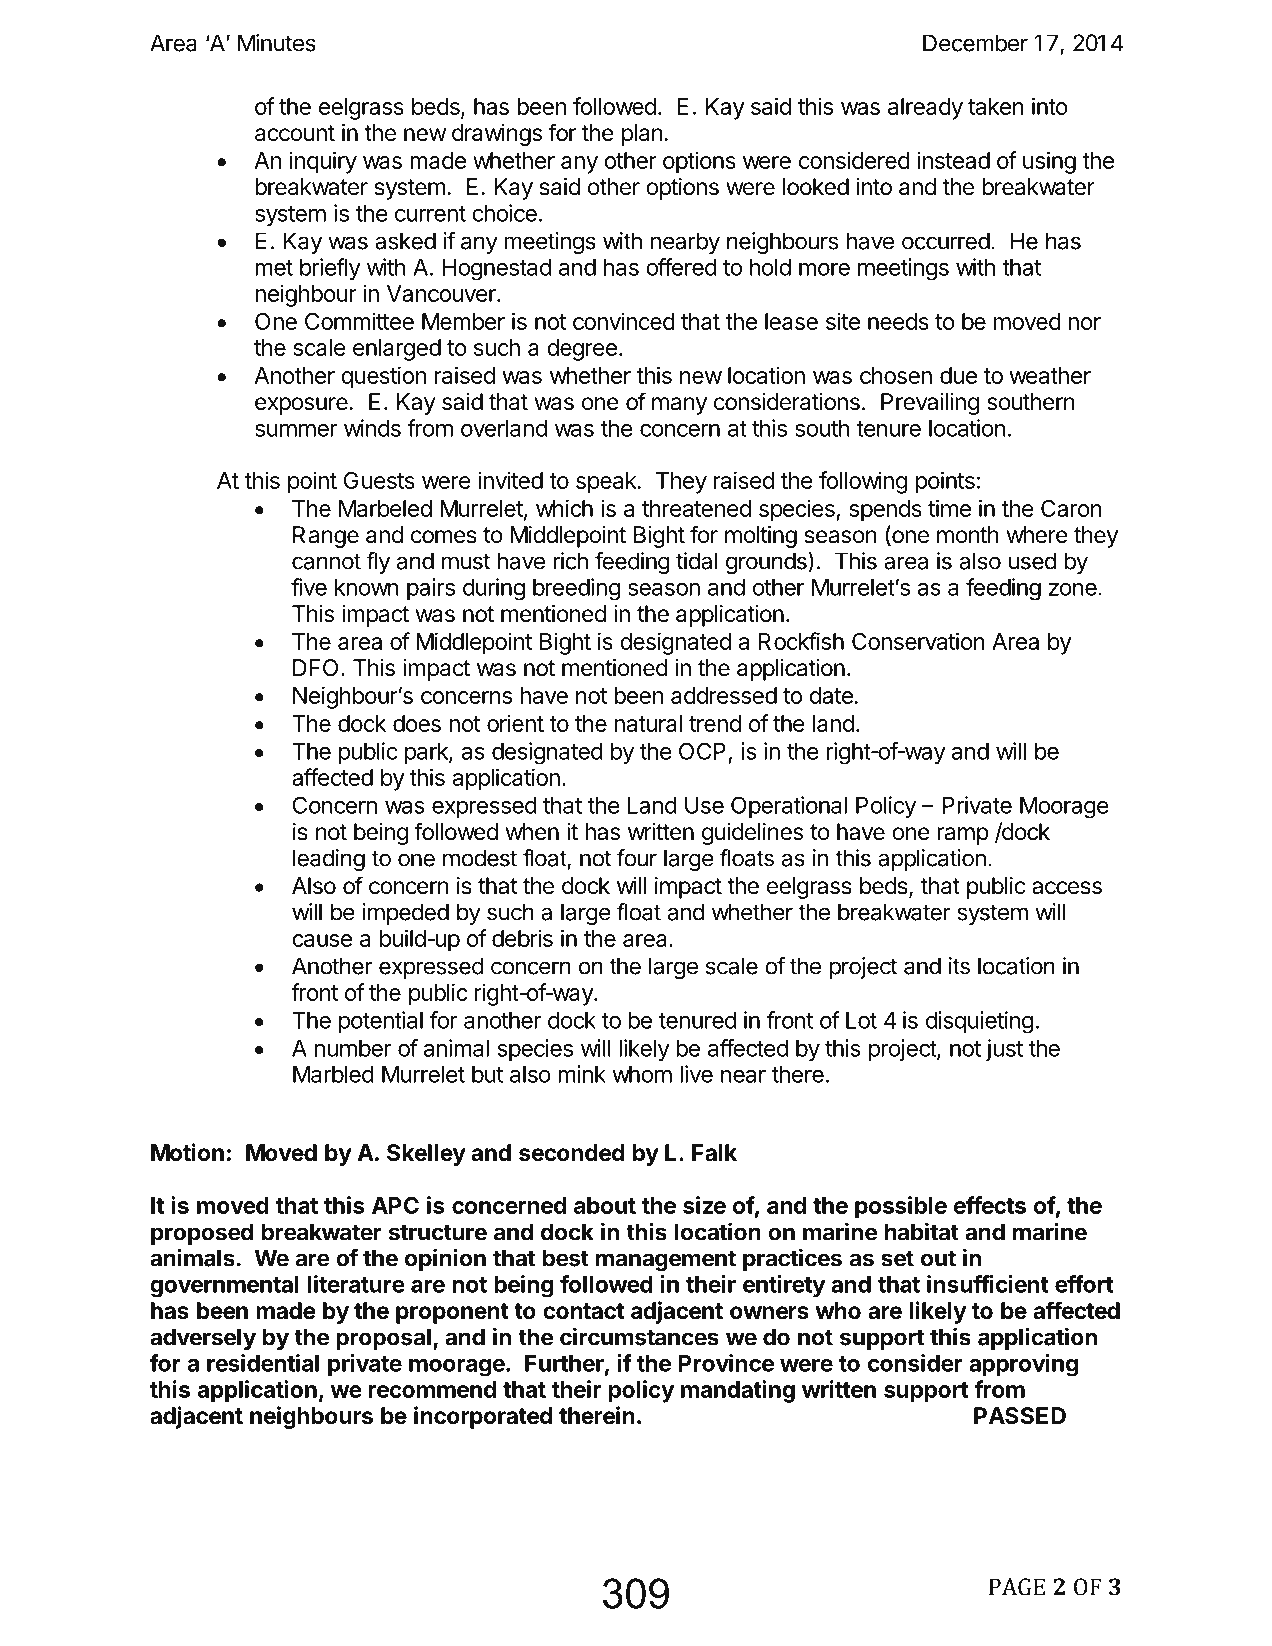 This screenshot has height=1646, width=1272. I want to click on approving, so click(1023, 1365).
